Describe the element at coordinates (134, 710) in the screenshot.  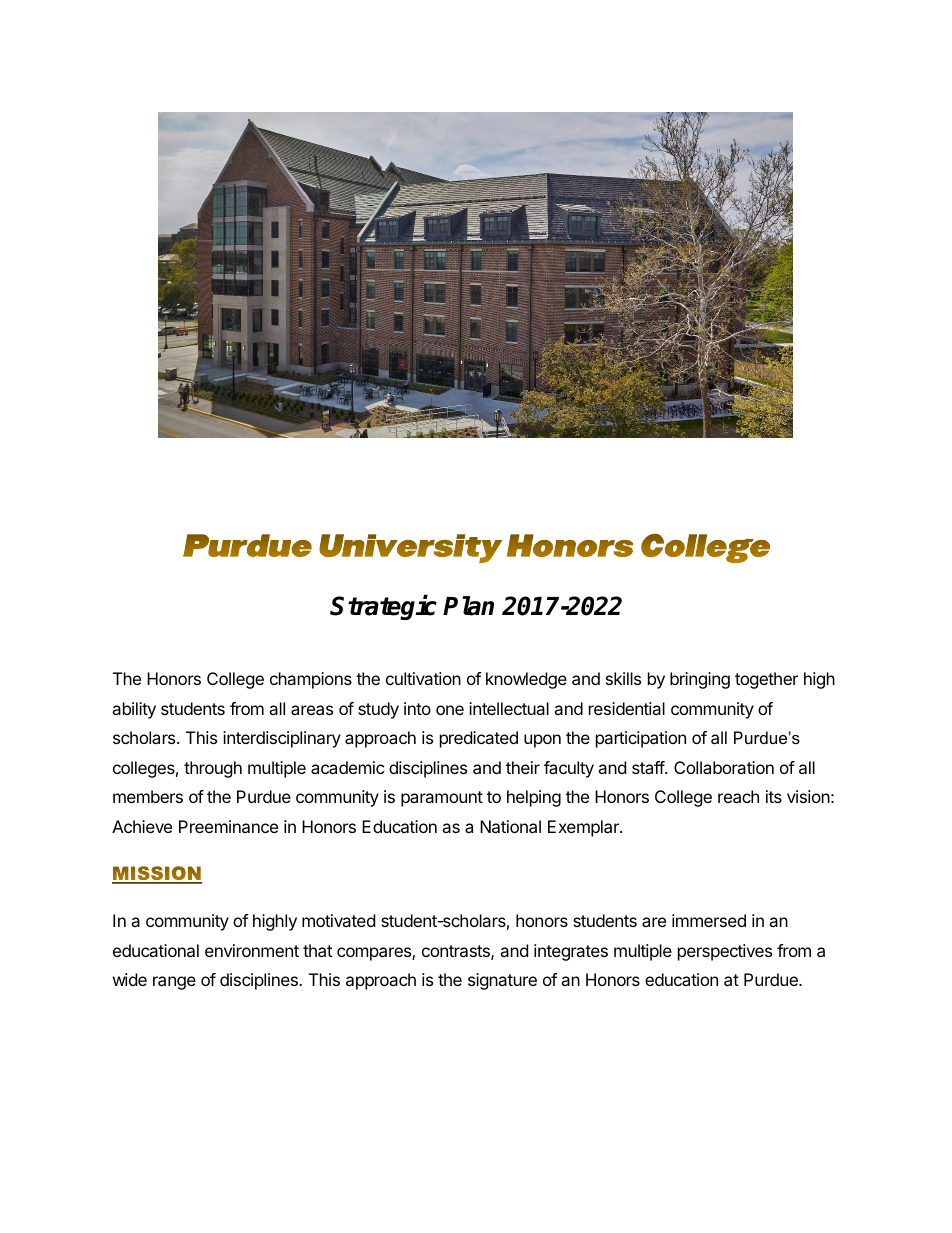
I see `ability` at that location.
